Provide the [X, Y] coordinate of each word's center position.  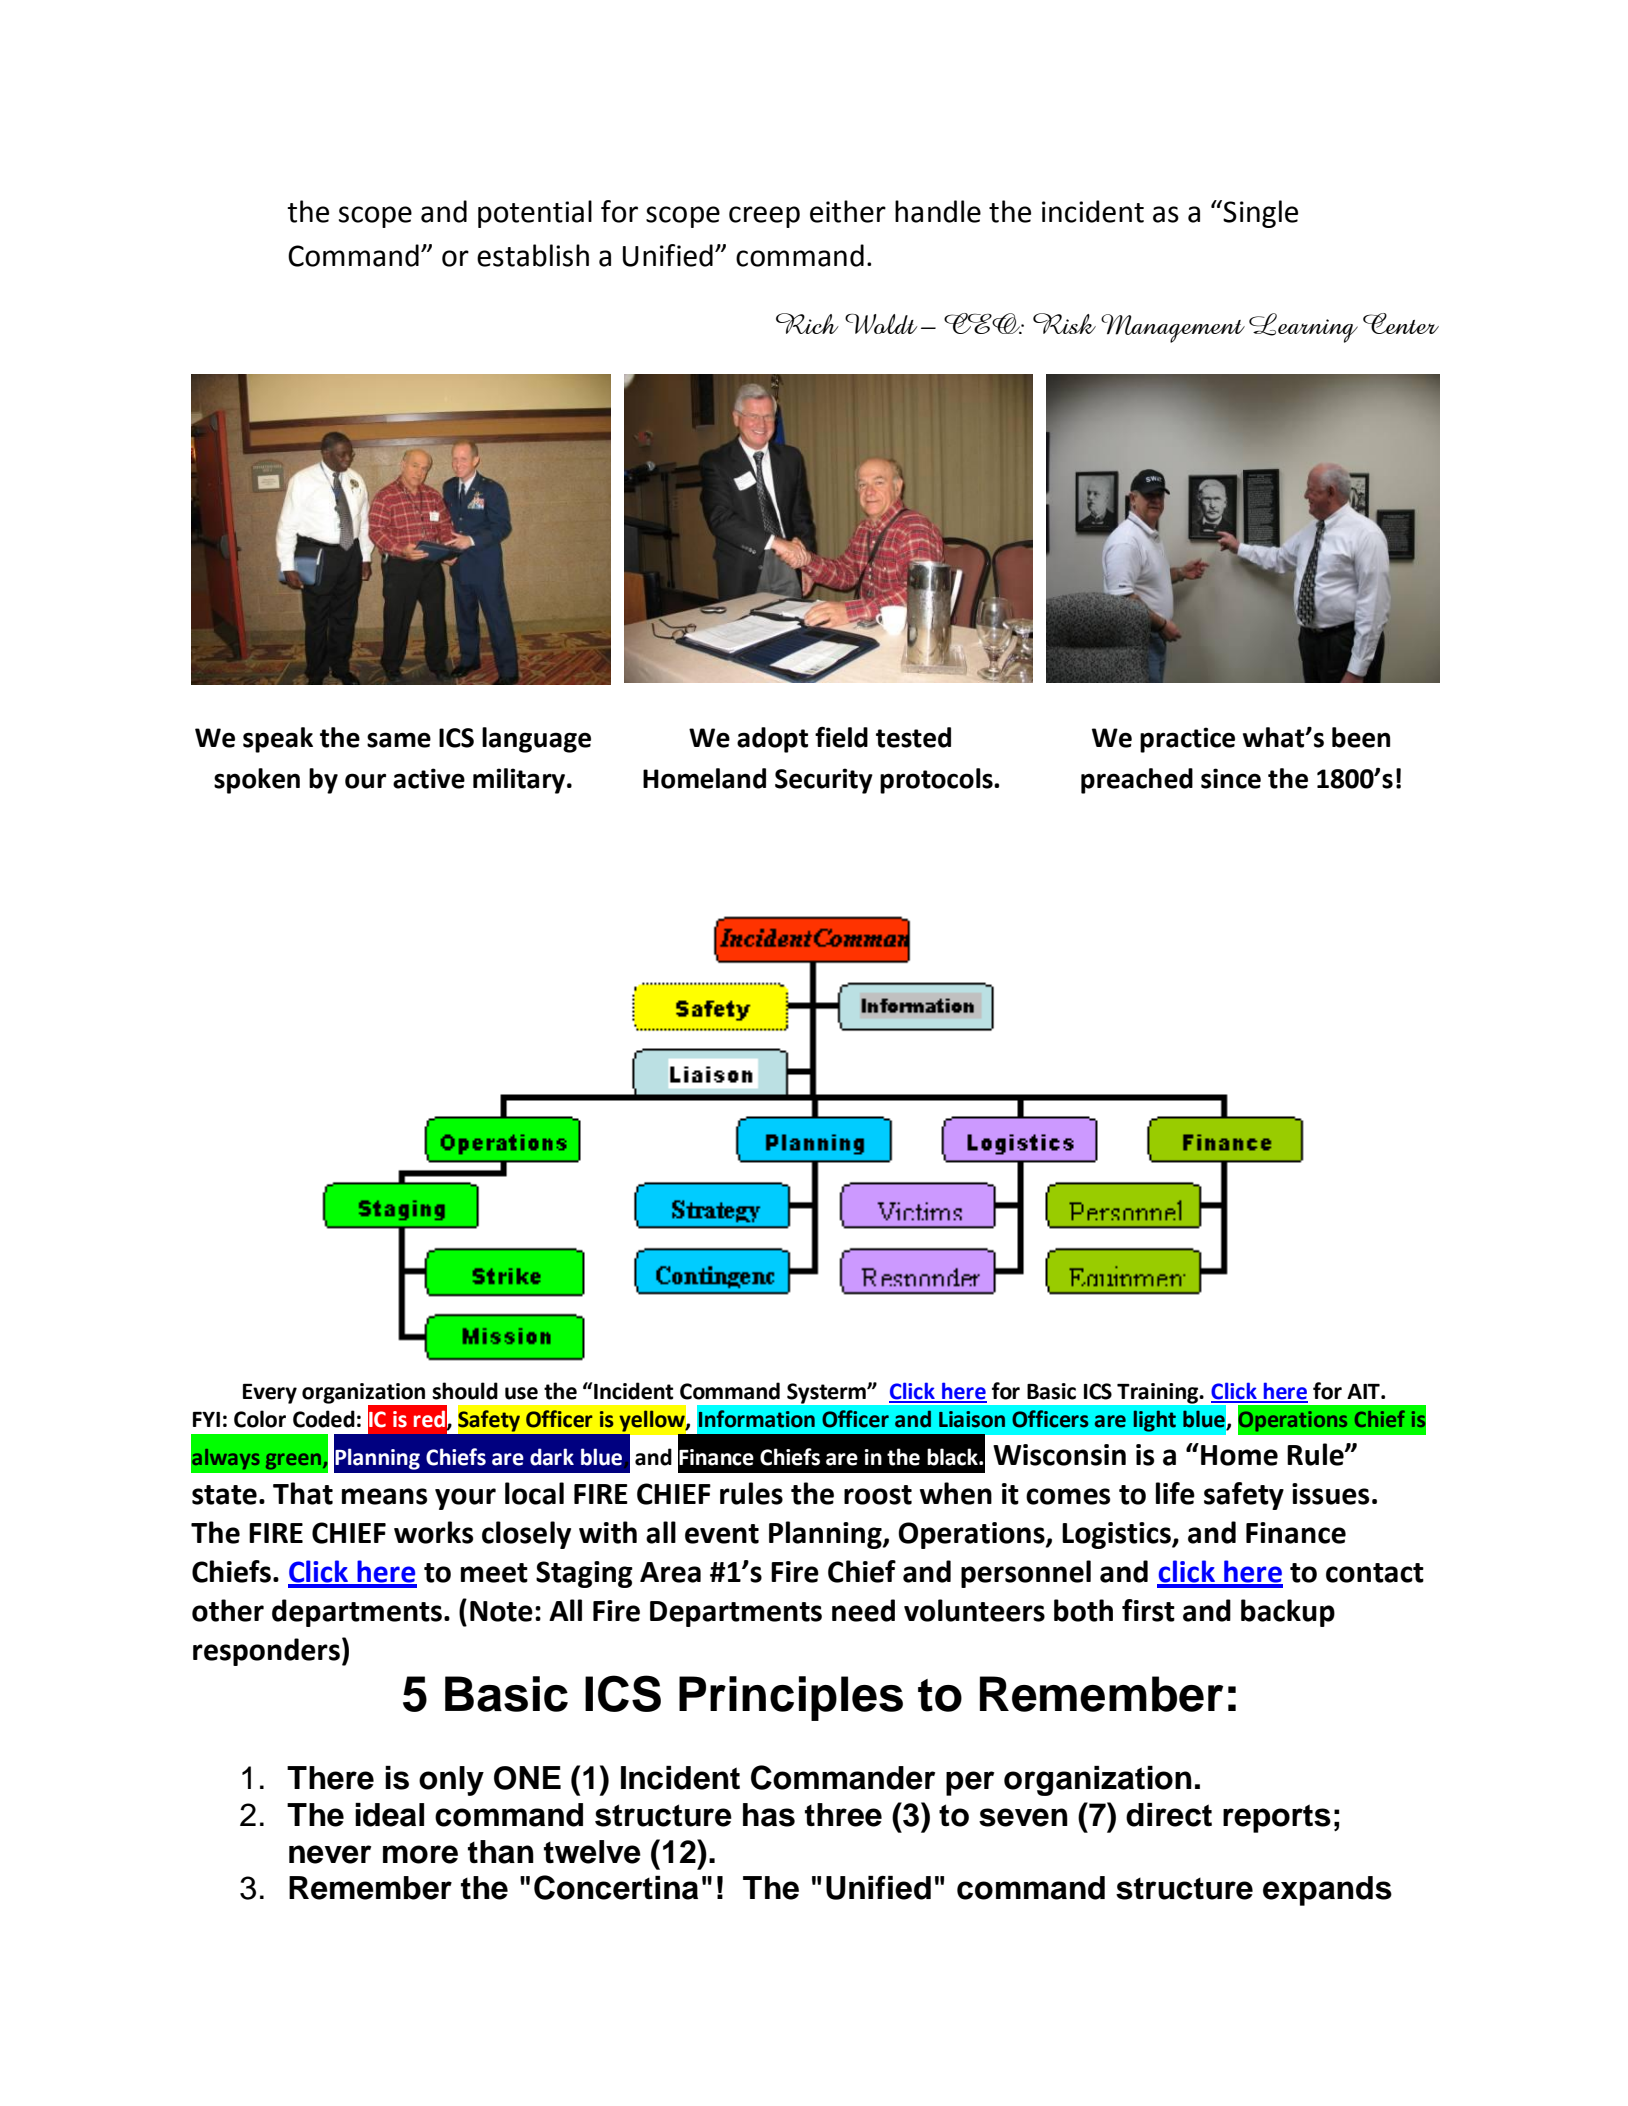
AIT [1364, 1391]
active [429, 778]
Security [824, 781]
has [769, 1815]
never [330, 1854]
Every [270, 1394]
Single [1259, 214]
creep [764, 217]
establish [533, 255]
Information [757, 1419]
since [1231, 778]
